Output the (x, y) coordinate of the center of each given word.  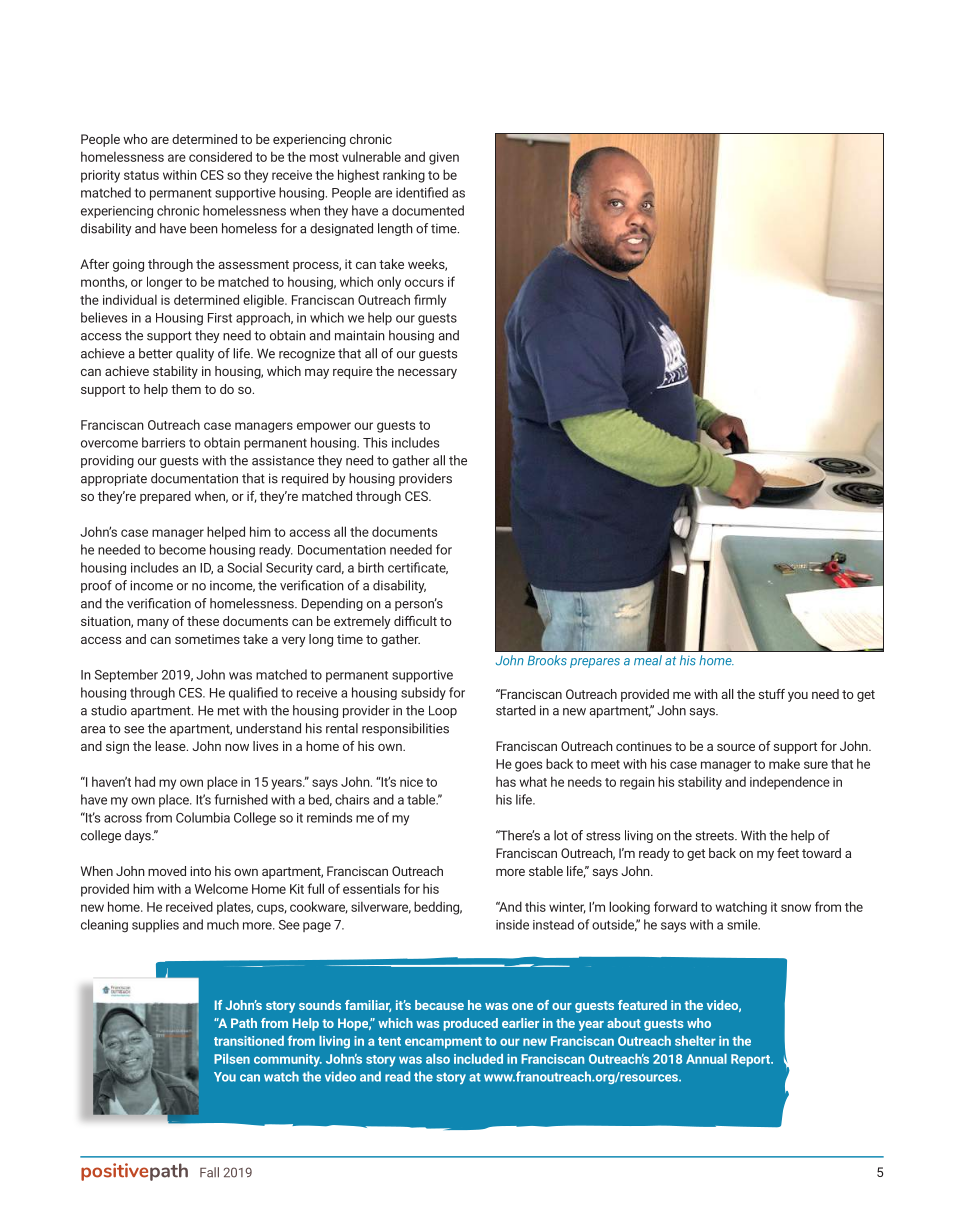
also (438, 1059)
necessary (427, 374)
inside (512, 924)
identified (422, 192)
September (126, 676)
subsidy (423, 693)
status (141, 175)
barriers (163, 442)
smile (743, 924)
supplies (155, 925)
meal (648, 660)
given (444, 158)
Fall (209, 1172)
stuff (771, 694)
